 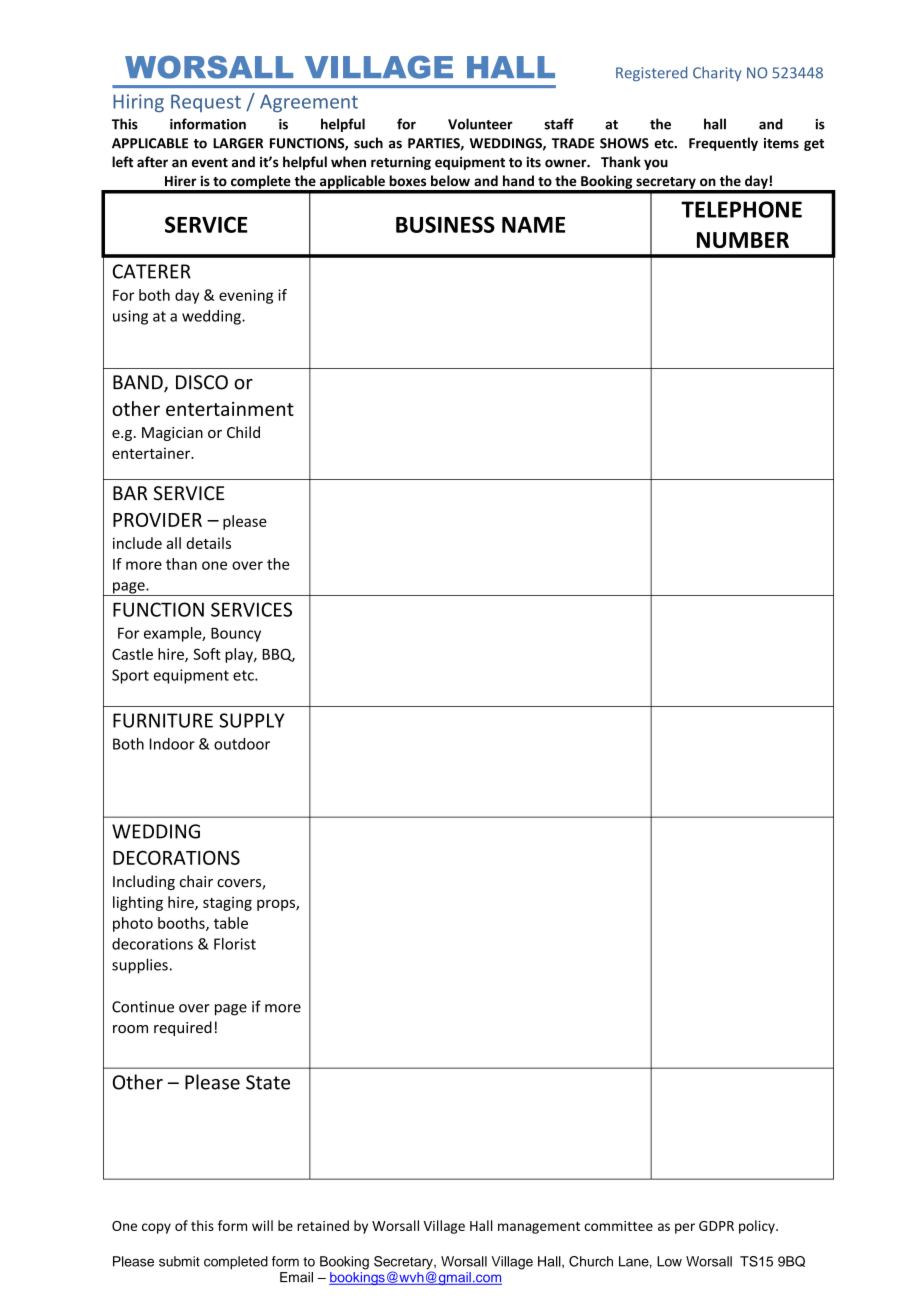 What do you see at coordinates (741, 209) in the screenshot?
I see `TELEPHONE` at bounding box center [741, 209].
